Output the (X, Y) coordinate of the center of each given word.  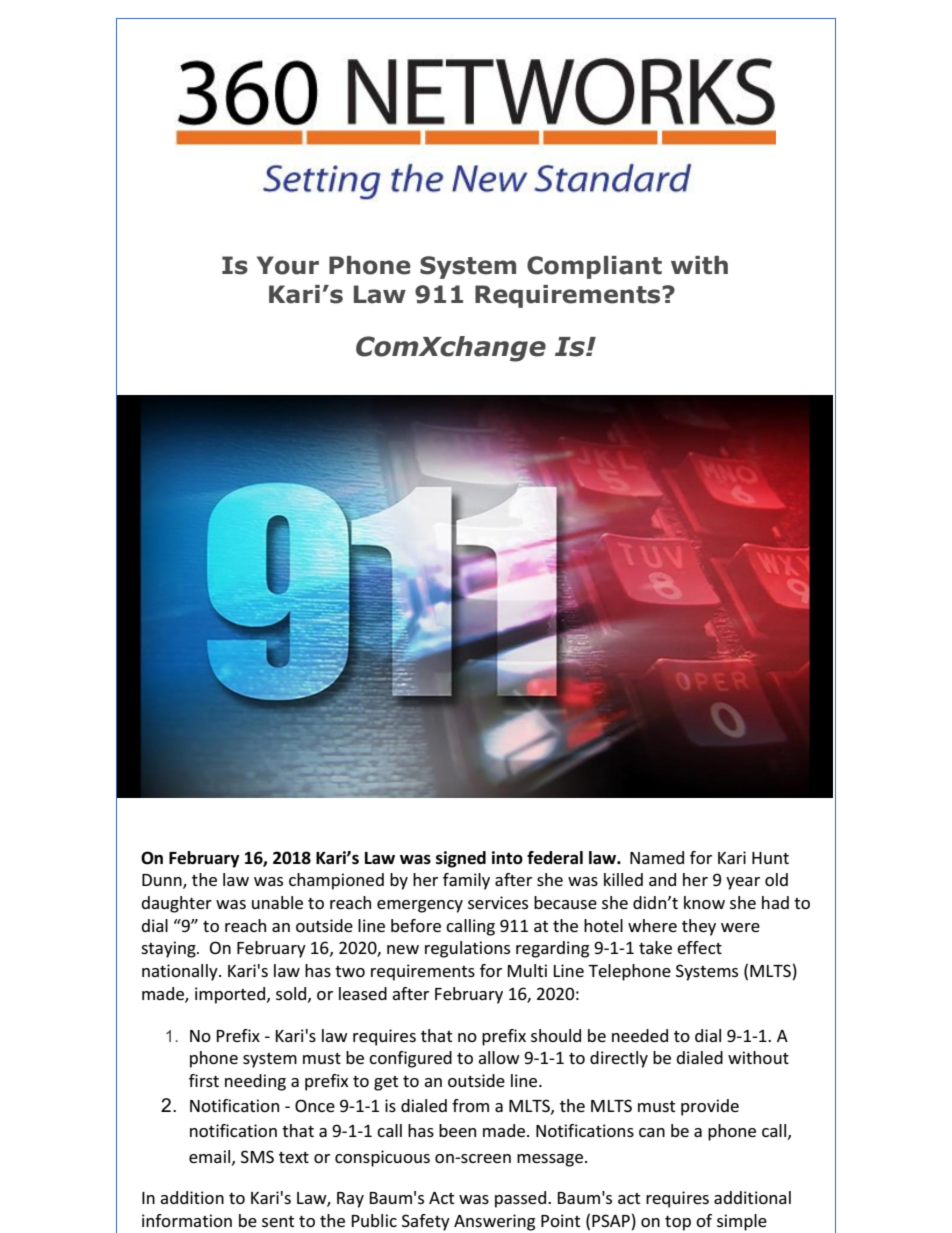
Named (657, 857)
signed (461, 859)
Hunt (770, 858)
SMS (257, 1156)
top (678, 1223)
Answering (494, 1222)
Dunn (163, 881)
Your (288, 265)
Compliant (594, 267)
